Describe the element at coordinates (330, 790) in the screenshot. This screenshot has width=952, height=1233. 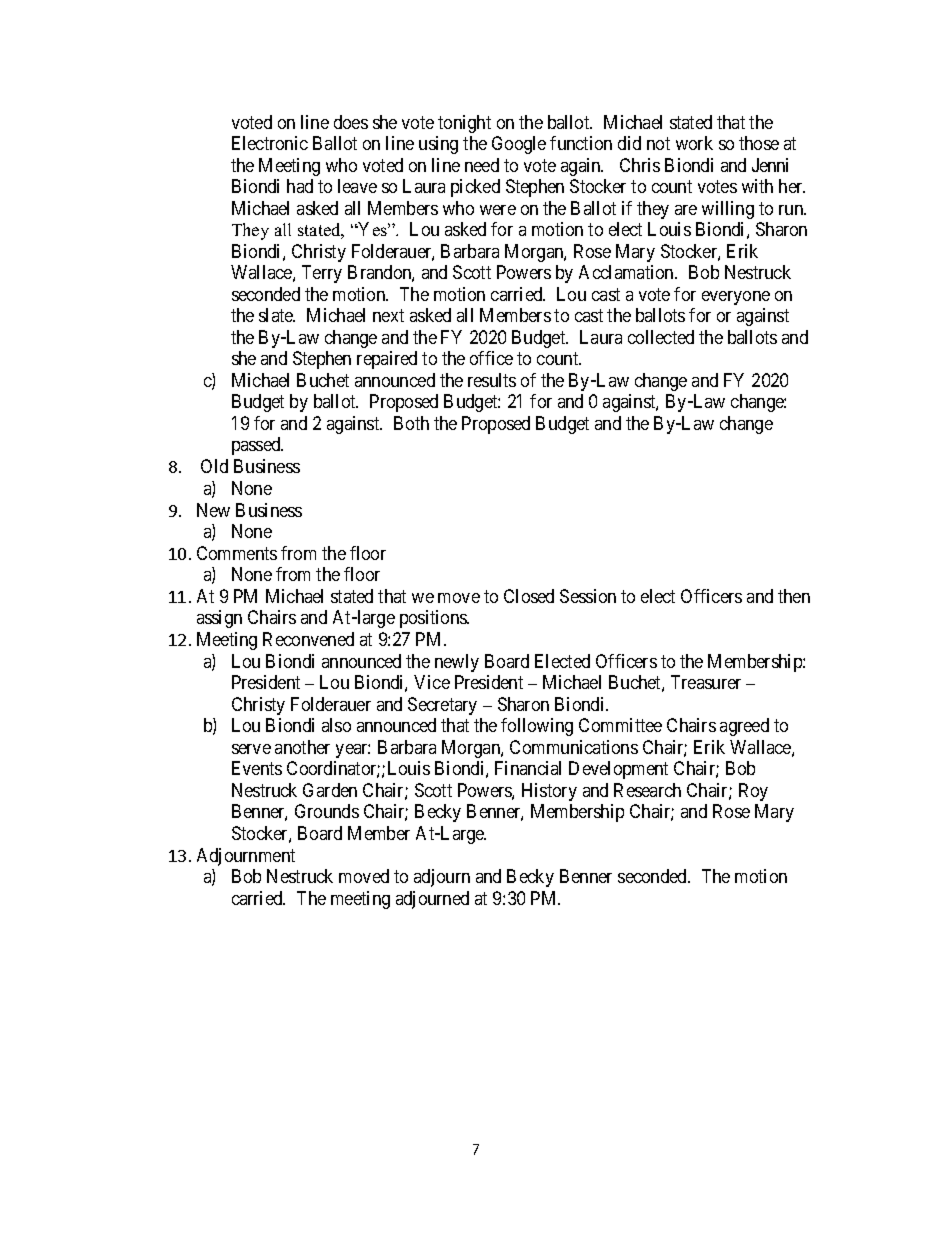
I see `Garden` at that location.
